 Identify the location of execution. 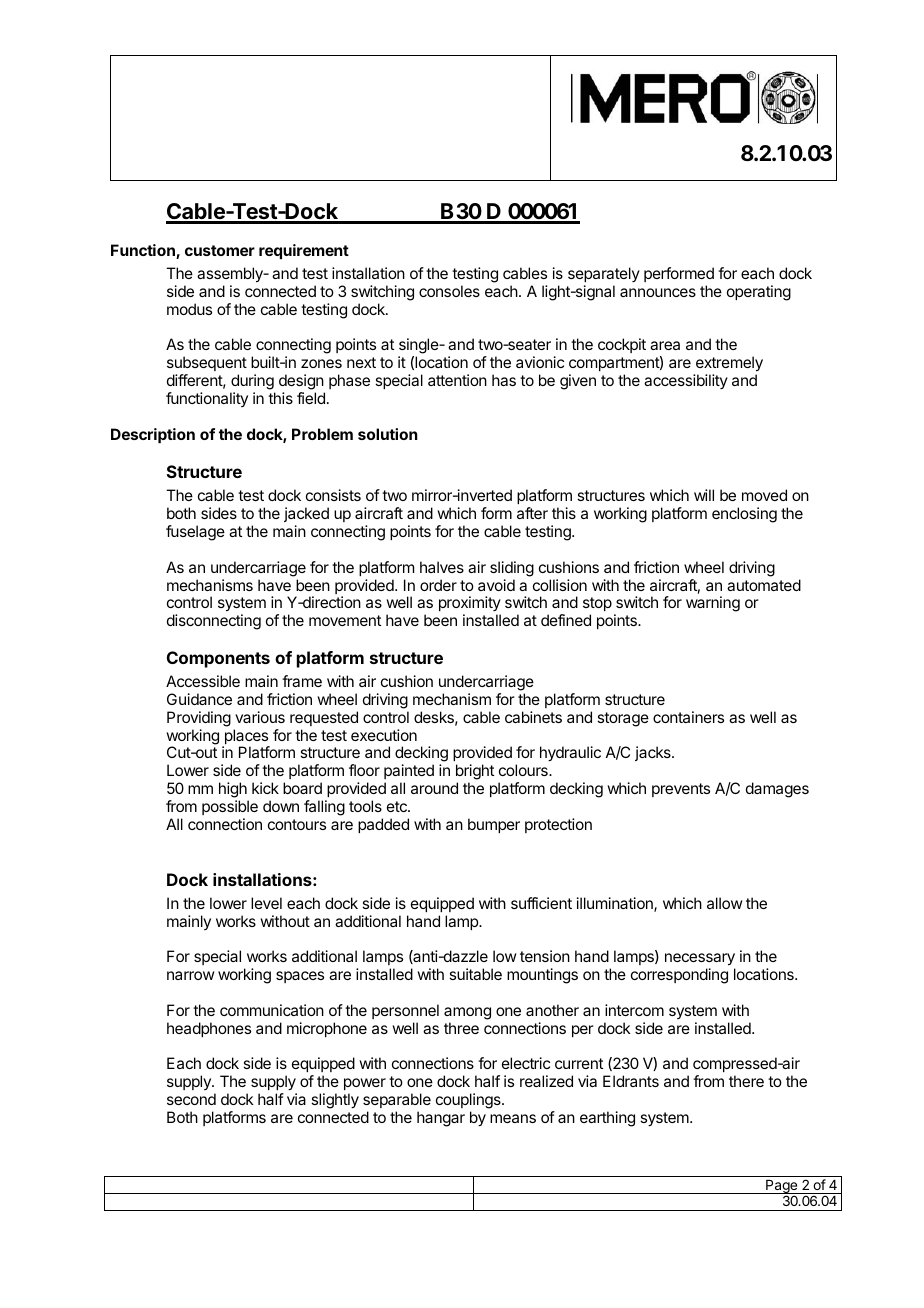
(384, 735).
